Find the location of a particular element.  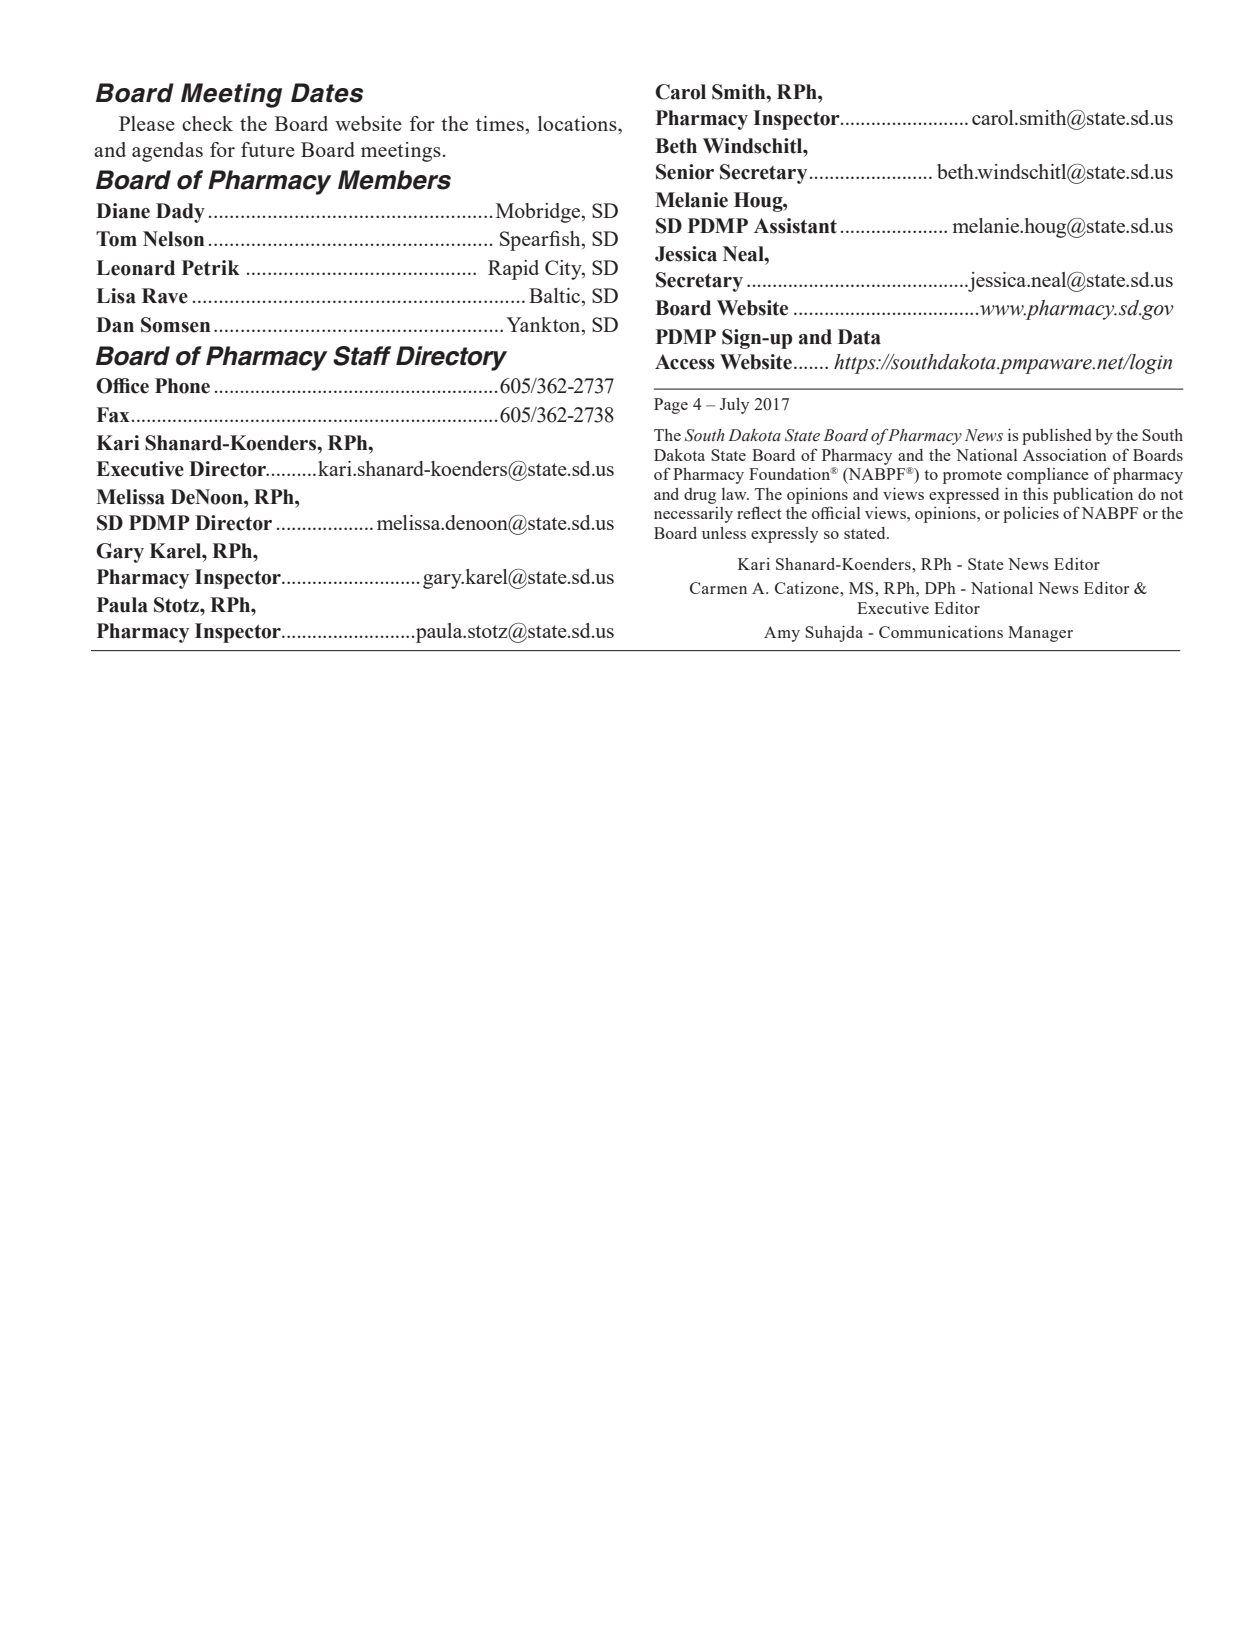

Amy is located at coordinates (782, 634).
